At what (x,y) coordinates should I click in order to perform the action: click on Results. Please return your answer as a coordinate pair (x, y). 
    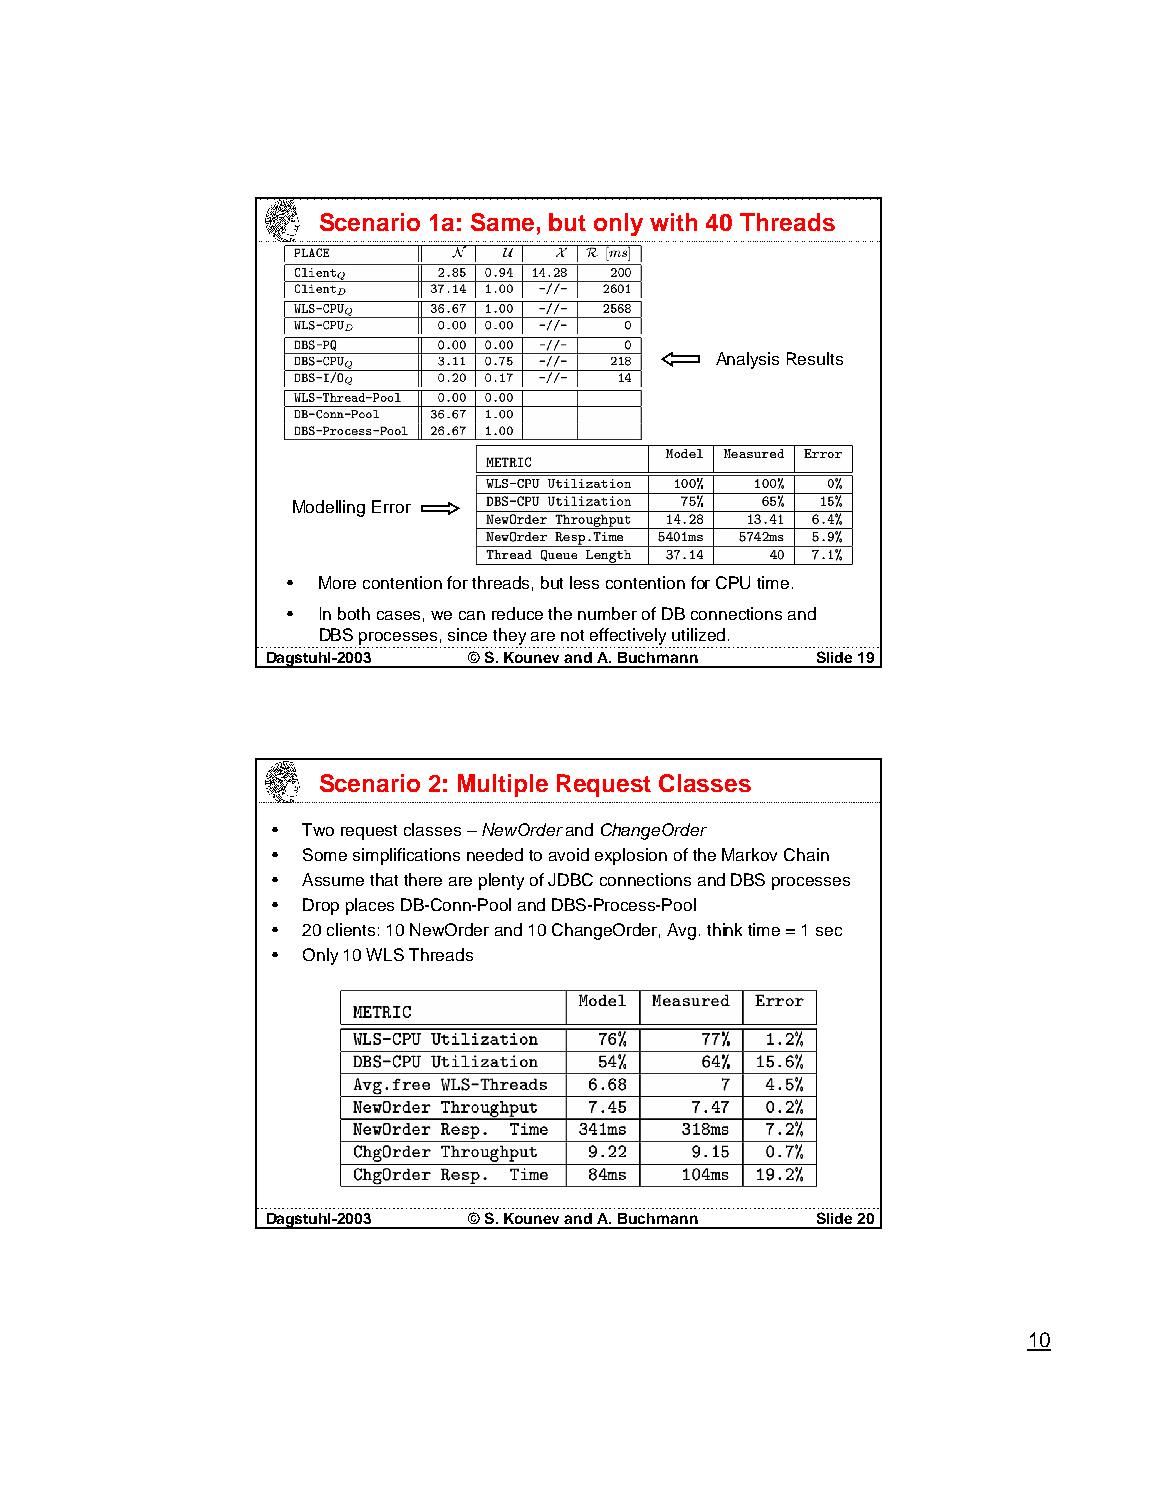
    Looking at the image, I should click on (815, 358).
